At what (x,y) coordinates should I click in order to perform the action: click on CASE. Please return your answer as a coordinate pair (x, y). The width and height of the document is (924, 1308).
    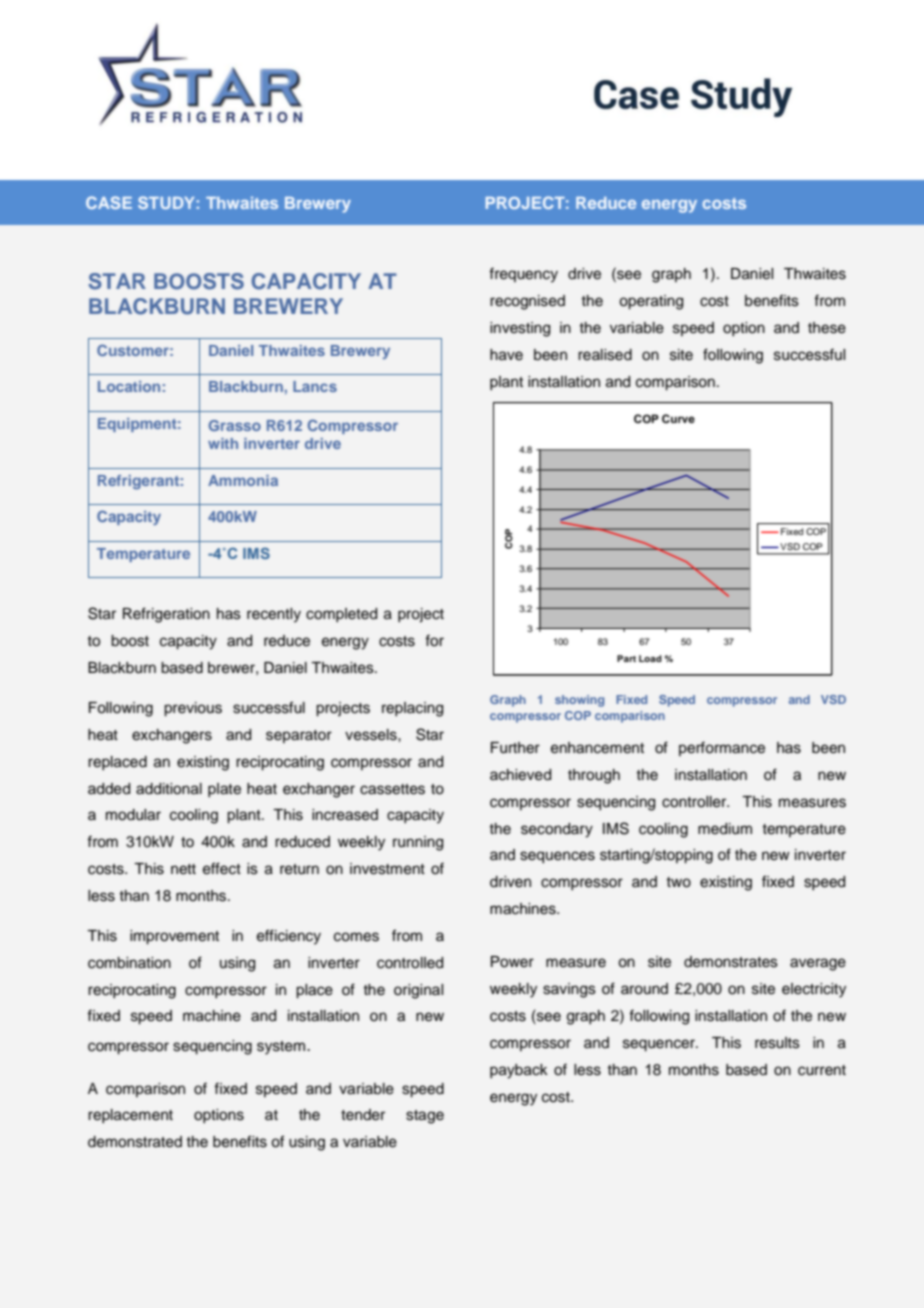
    Looking at the image, I should click on (109, 202).
